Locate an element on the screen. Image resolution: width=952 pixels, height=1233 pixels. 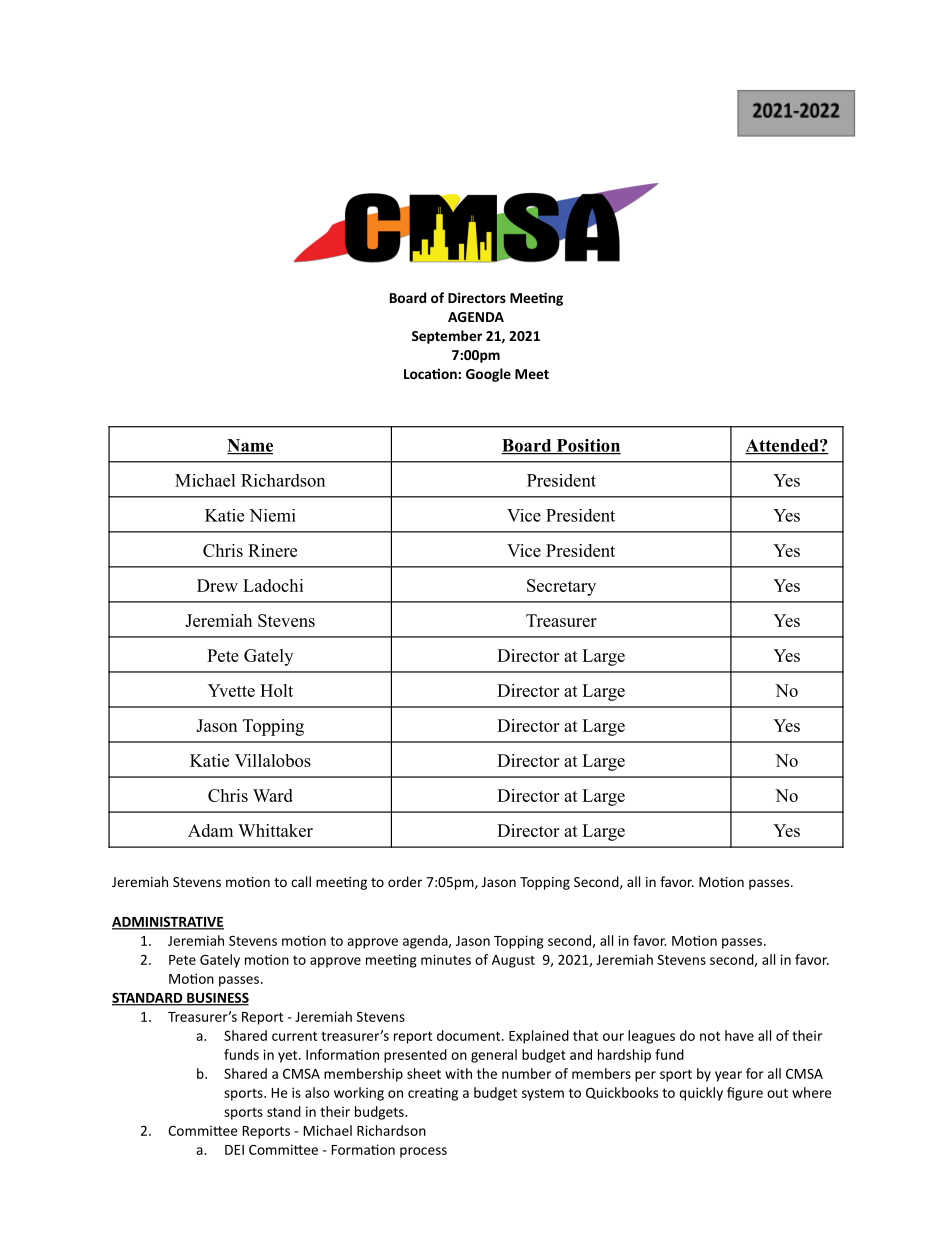
Holt is located at coordinates (276, 690).
